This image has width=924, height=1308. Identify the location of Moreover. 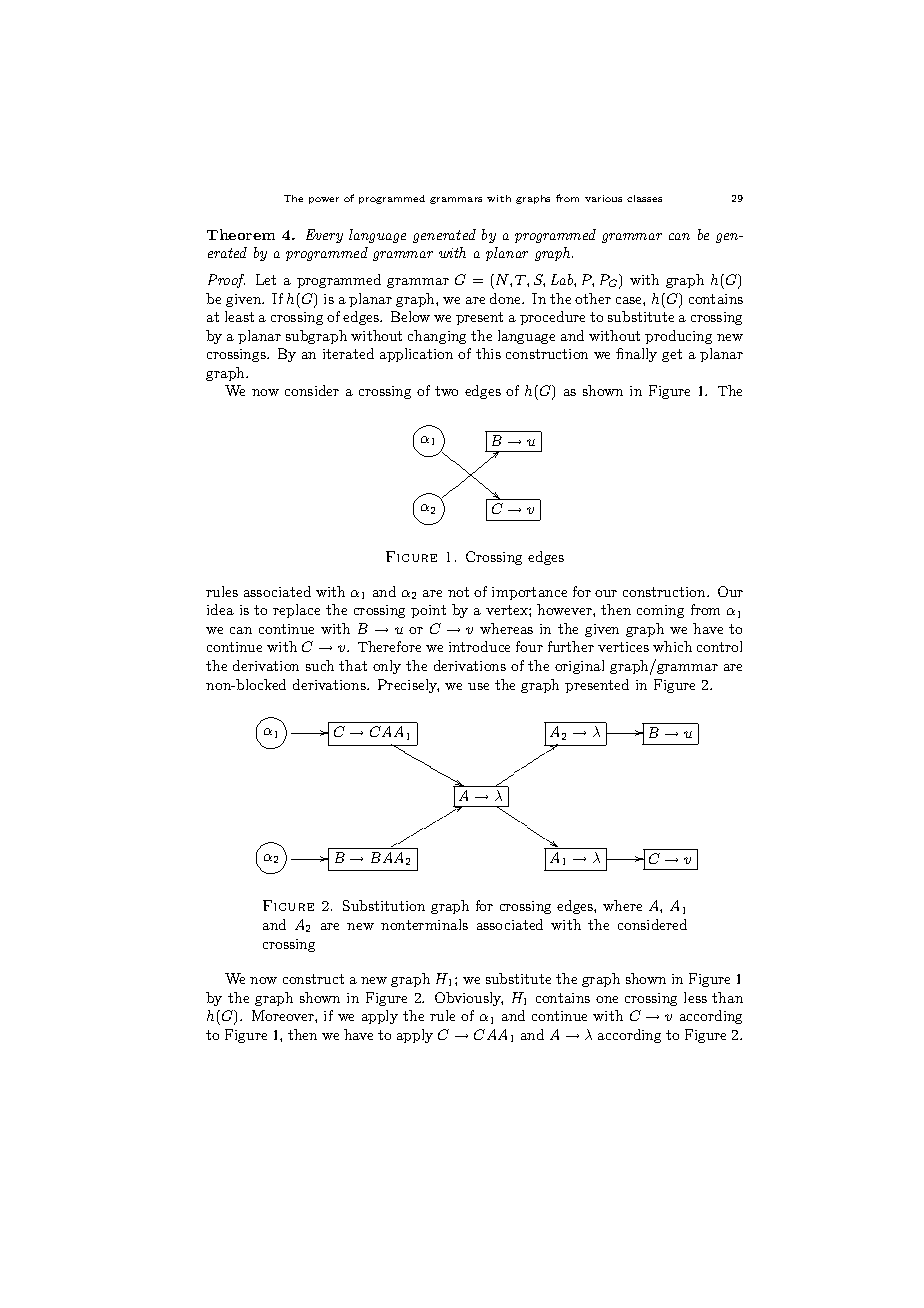
(284, 1015).
